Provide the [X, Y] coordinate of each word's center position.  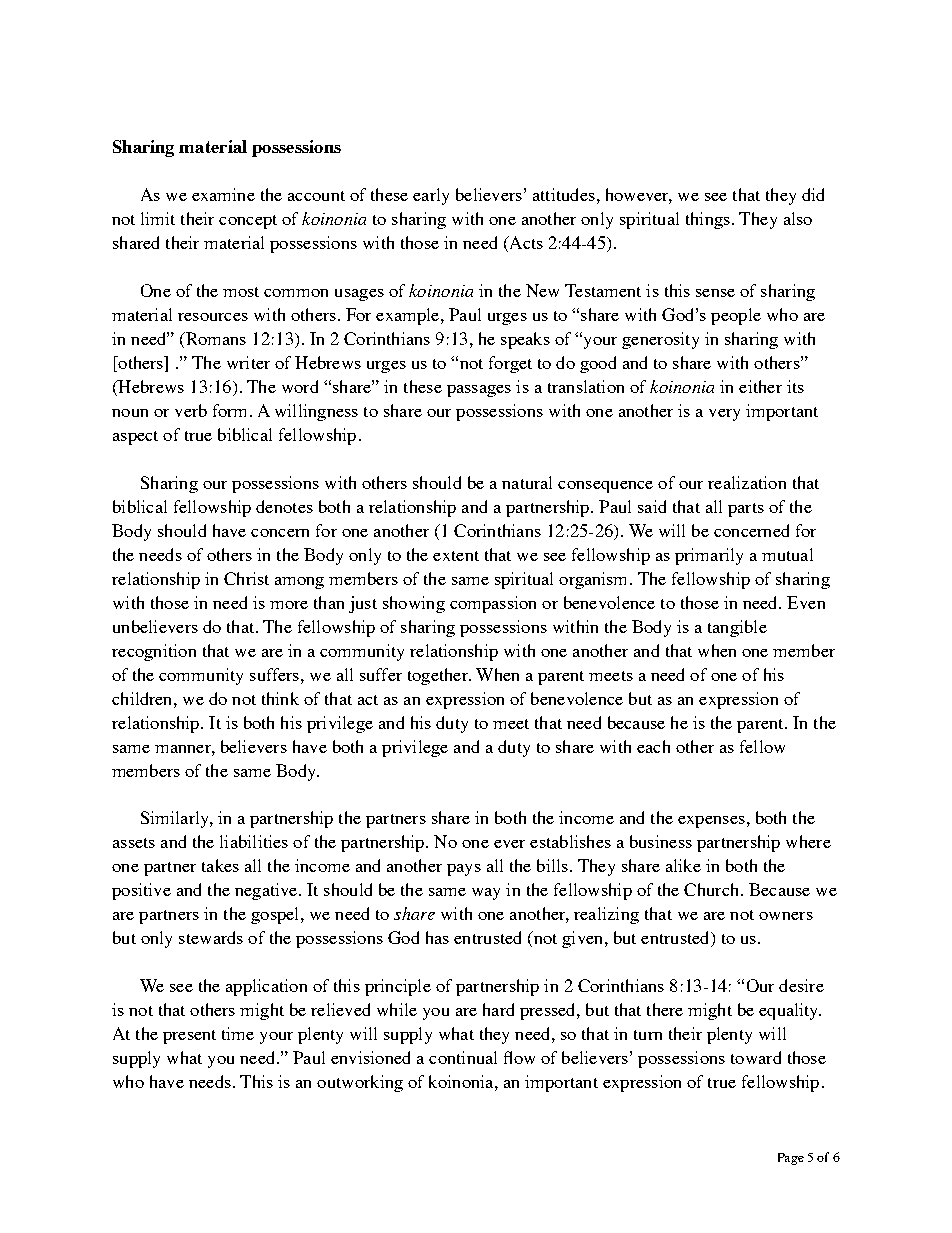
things [708, 220]
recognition [154, 652]
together [439, 676]
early [431, 196]
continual [463, 1057]
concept [248, 222]
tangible [737, 628]
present [189, 1037]
